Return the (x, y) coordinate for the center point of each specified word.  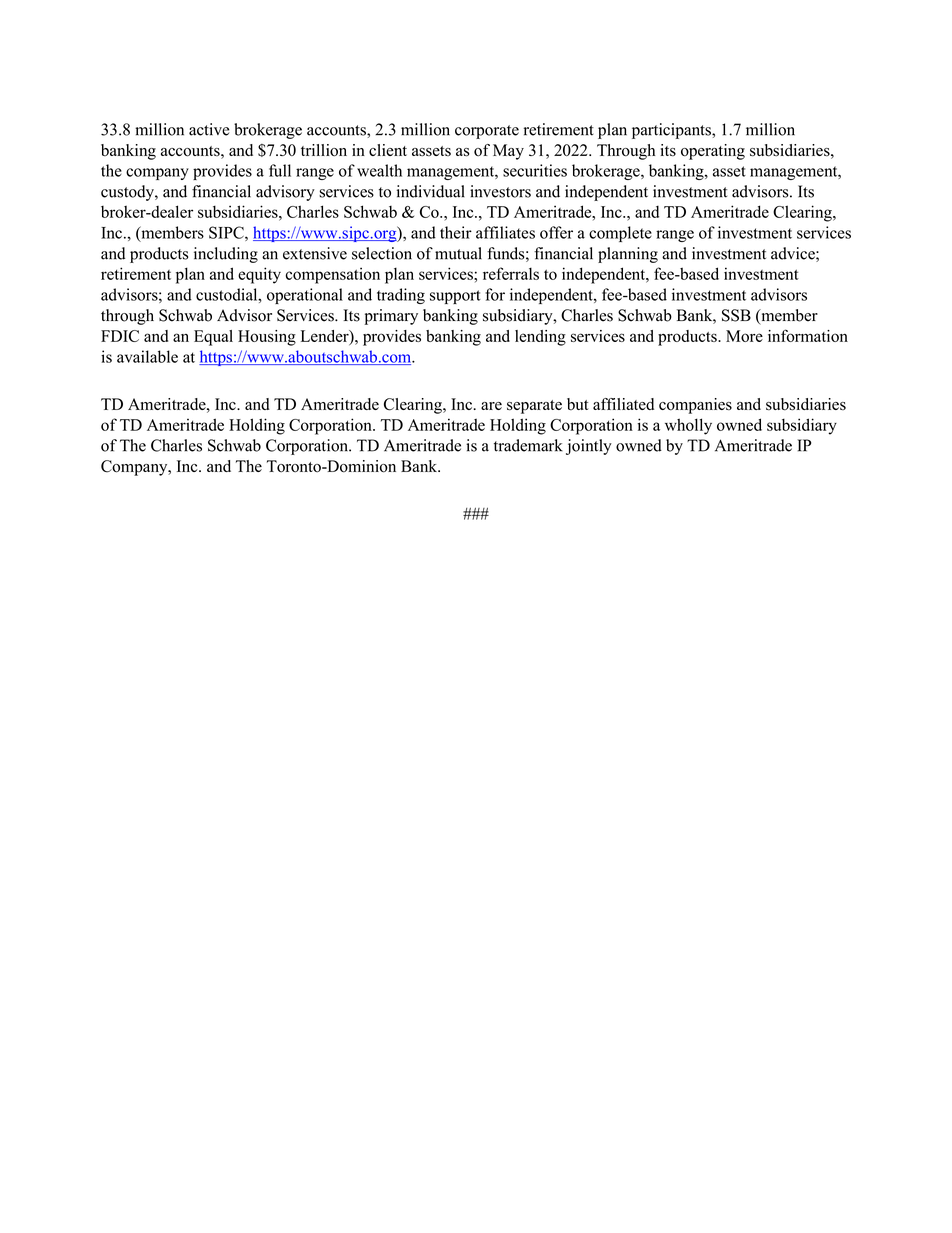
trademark (528, 445)
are (491, 406)
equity (259, 275)
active (209, 129)
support (455, 297)
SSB (736, 315)
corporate (487, 132)
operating (713, 152)
